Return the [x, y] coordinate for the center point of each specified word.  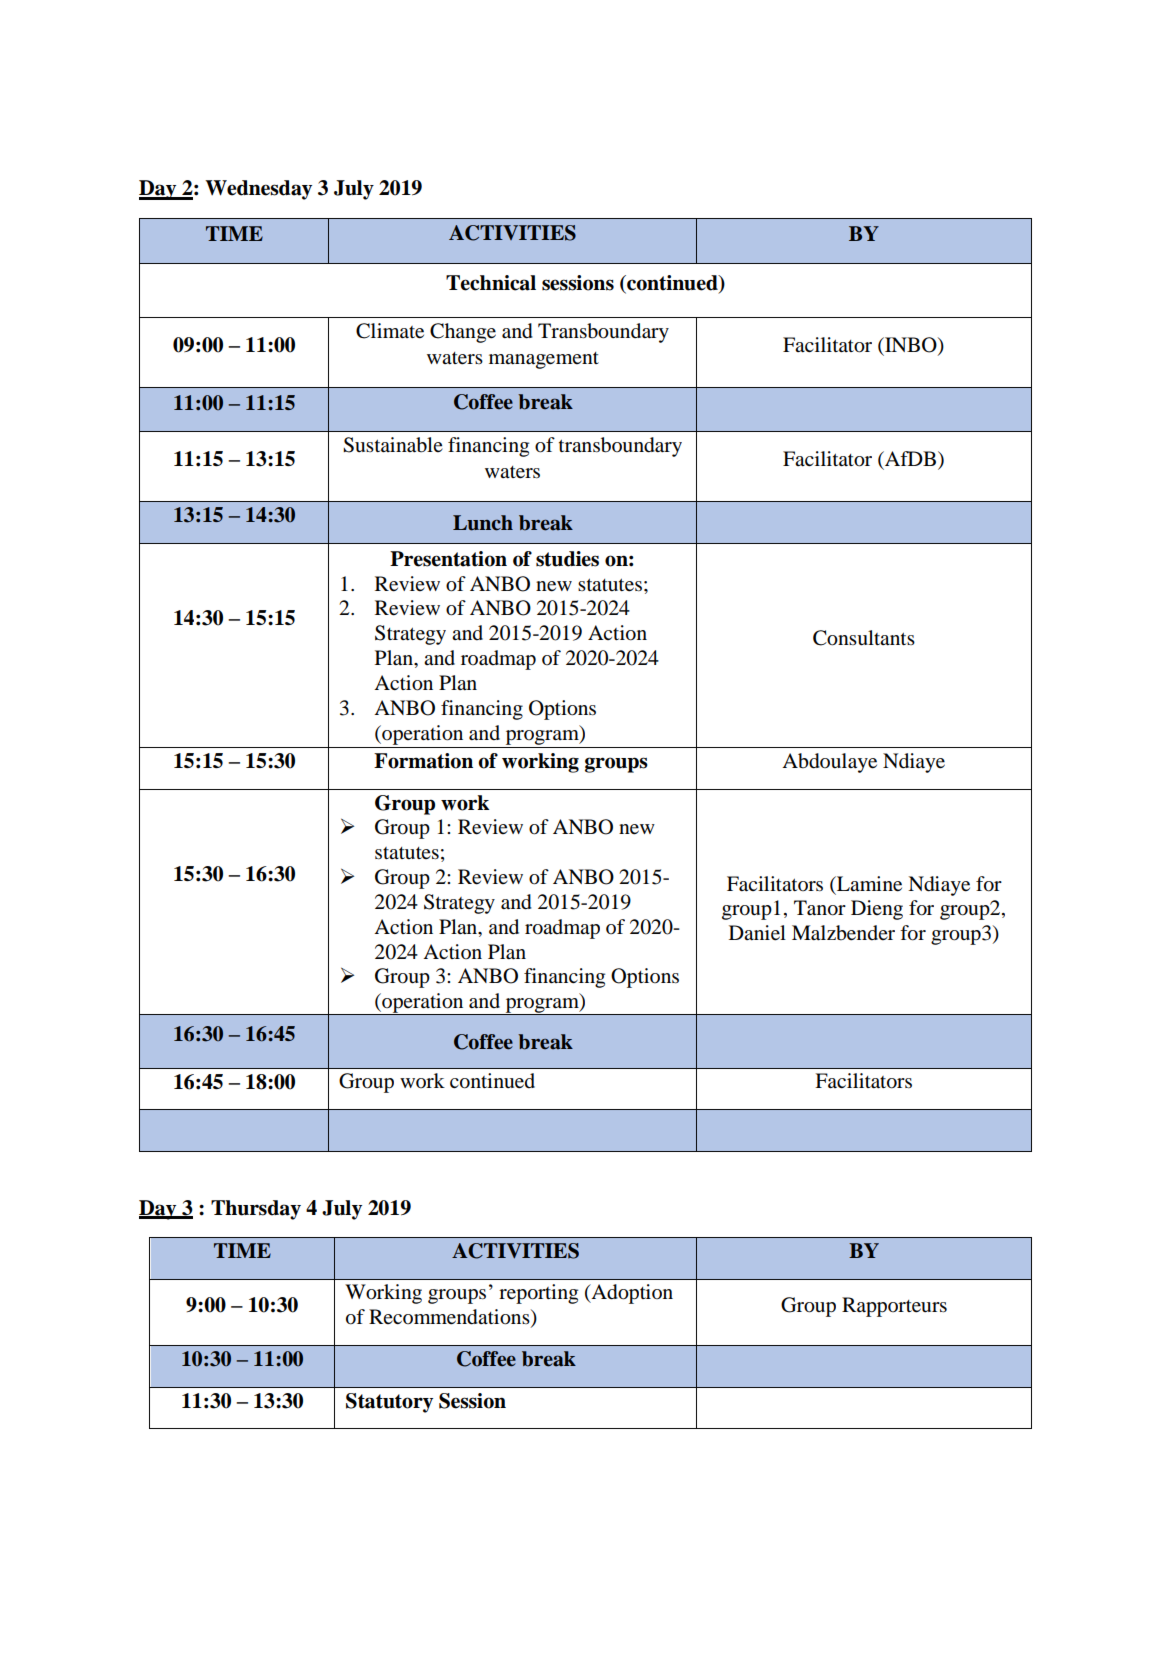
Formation [423, 761]
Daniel [757, 933]
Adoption [631, 1294]
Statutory [389, 1403]
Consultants [864, 638]
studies [567, 559]
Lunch [483, 523]
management [544, 360]
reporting [538, 1294]
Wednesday [258, 190]
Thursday [256, 1210]
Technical [491, 283]
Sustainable [393, 445]
